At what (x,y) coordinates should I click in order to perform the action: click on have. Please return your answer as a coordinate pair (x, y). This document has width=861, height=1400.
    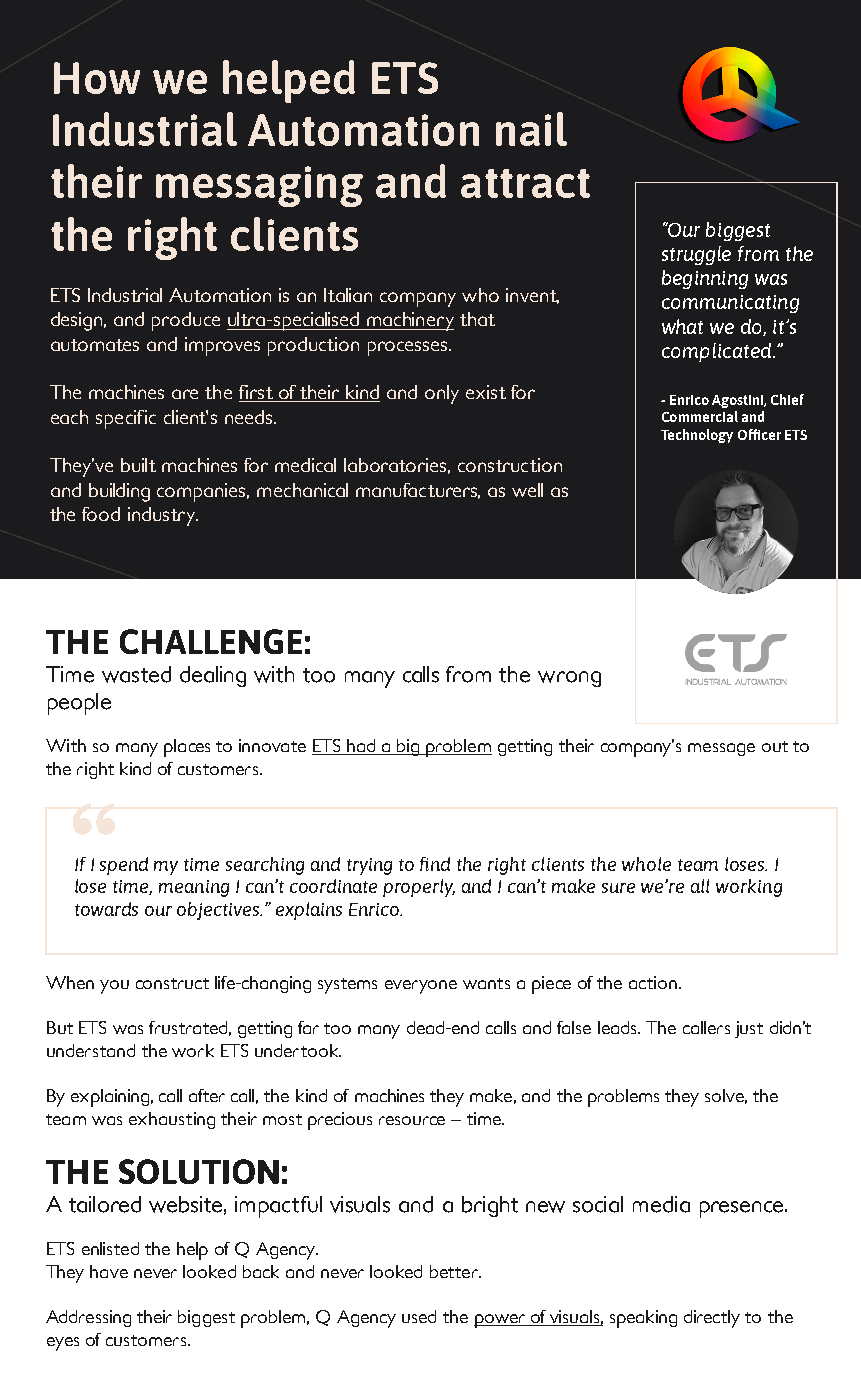
    Looking at the image, I should click on (109, 1271).
